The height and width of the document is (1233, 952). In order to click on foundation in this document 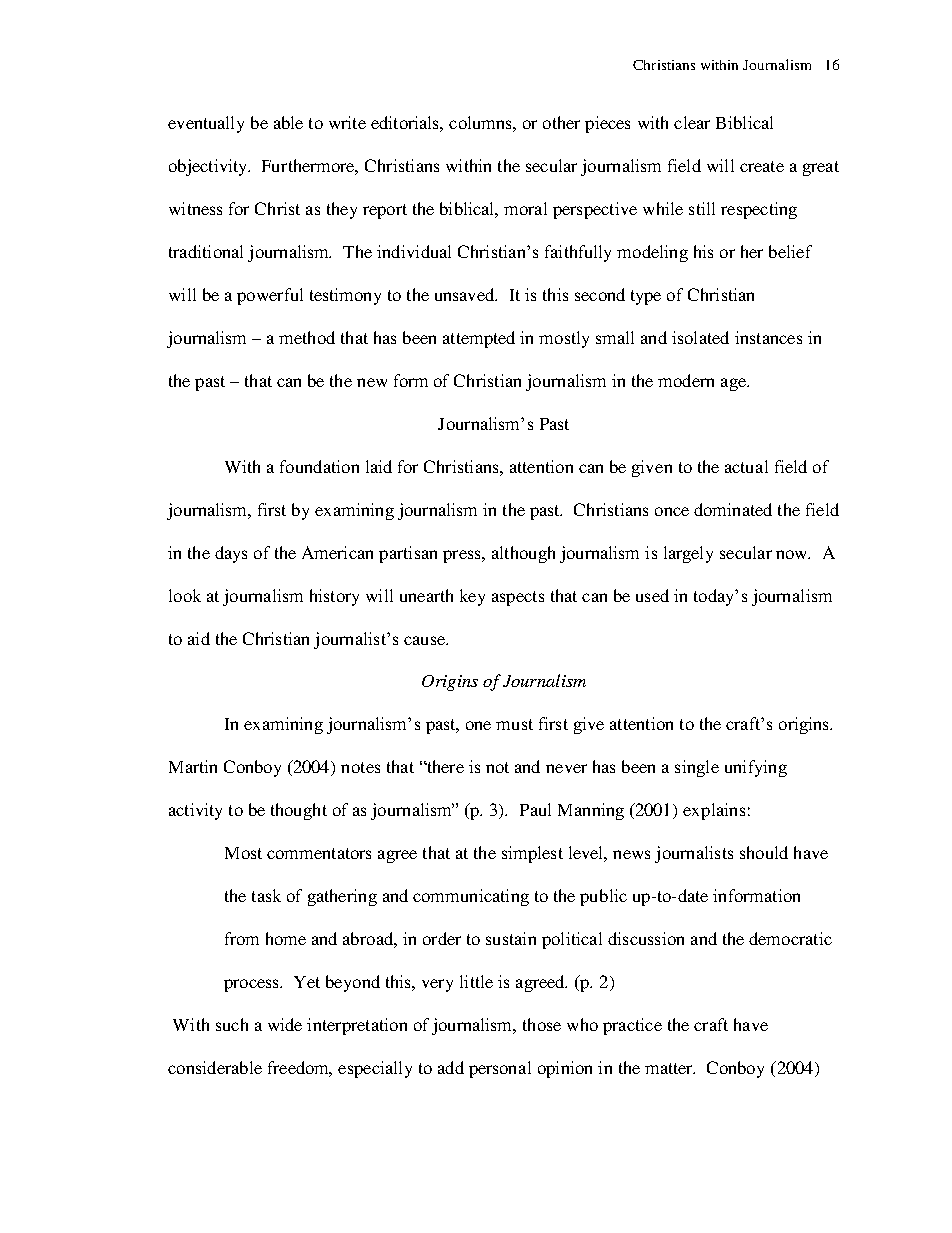, I will do `click(319, 466)`.
